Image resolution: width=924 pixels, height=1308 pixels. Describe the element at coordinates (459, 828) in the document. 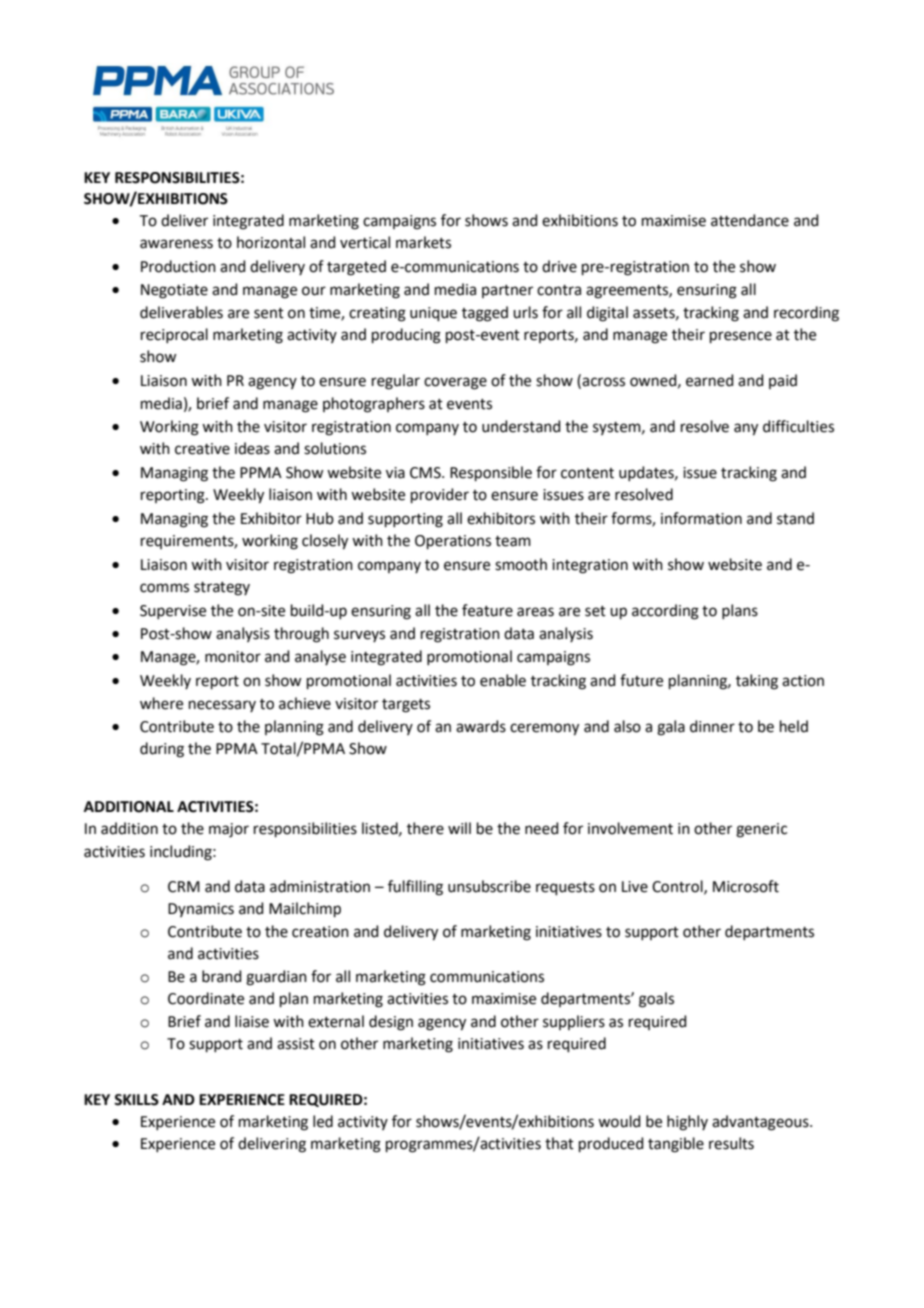

I see `will` at that location.
